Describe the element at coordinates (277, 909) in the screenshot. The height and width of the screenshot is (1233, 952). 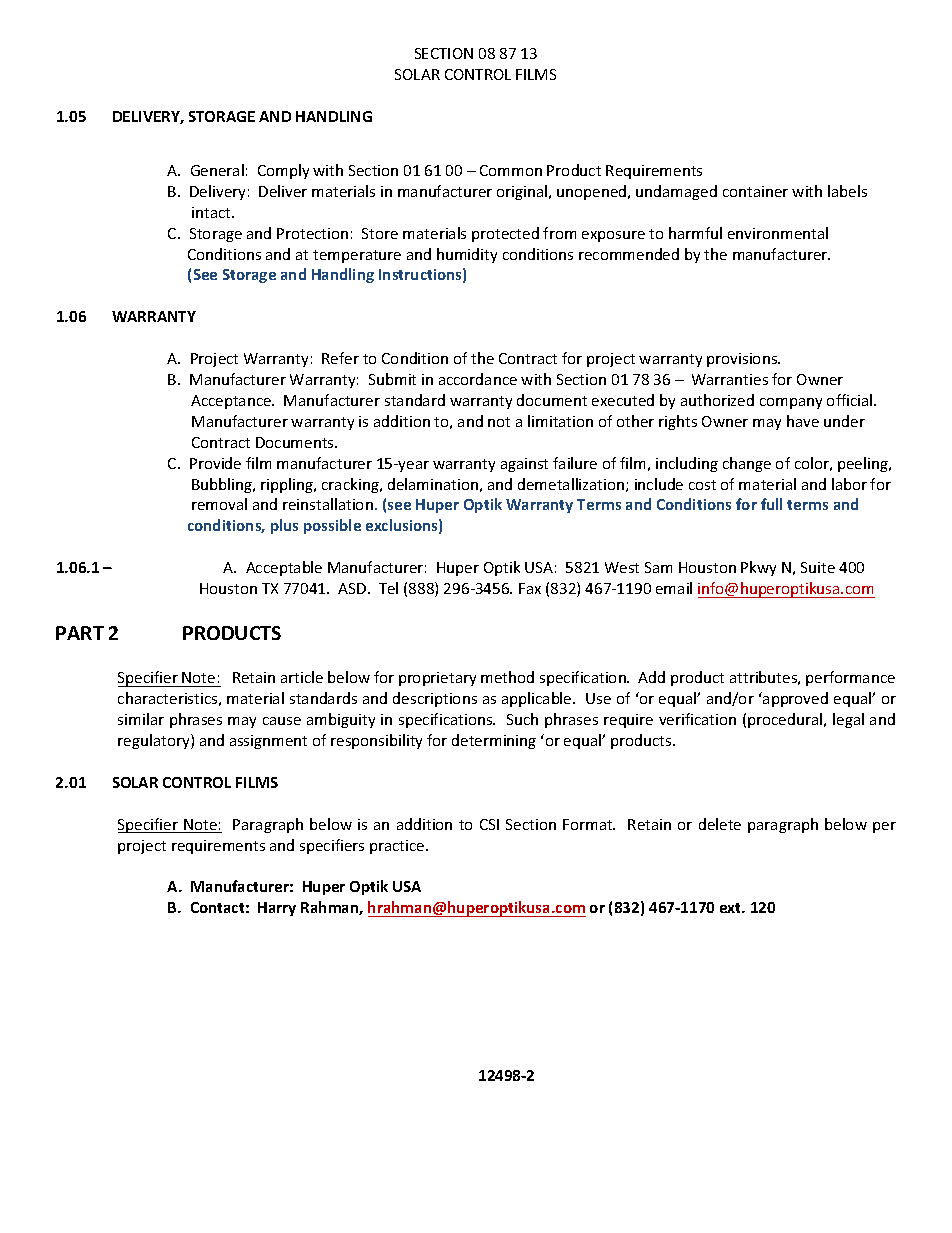
I see `Harry` at that location.
